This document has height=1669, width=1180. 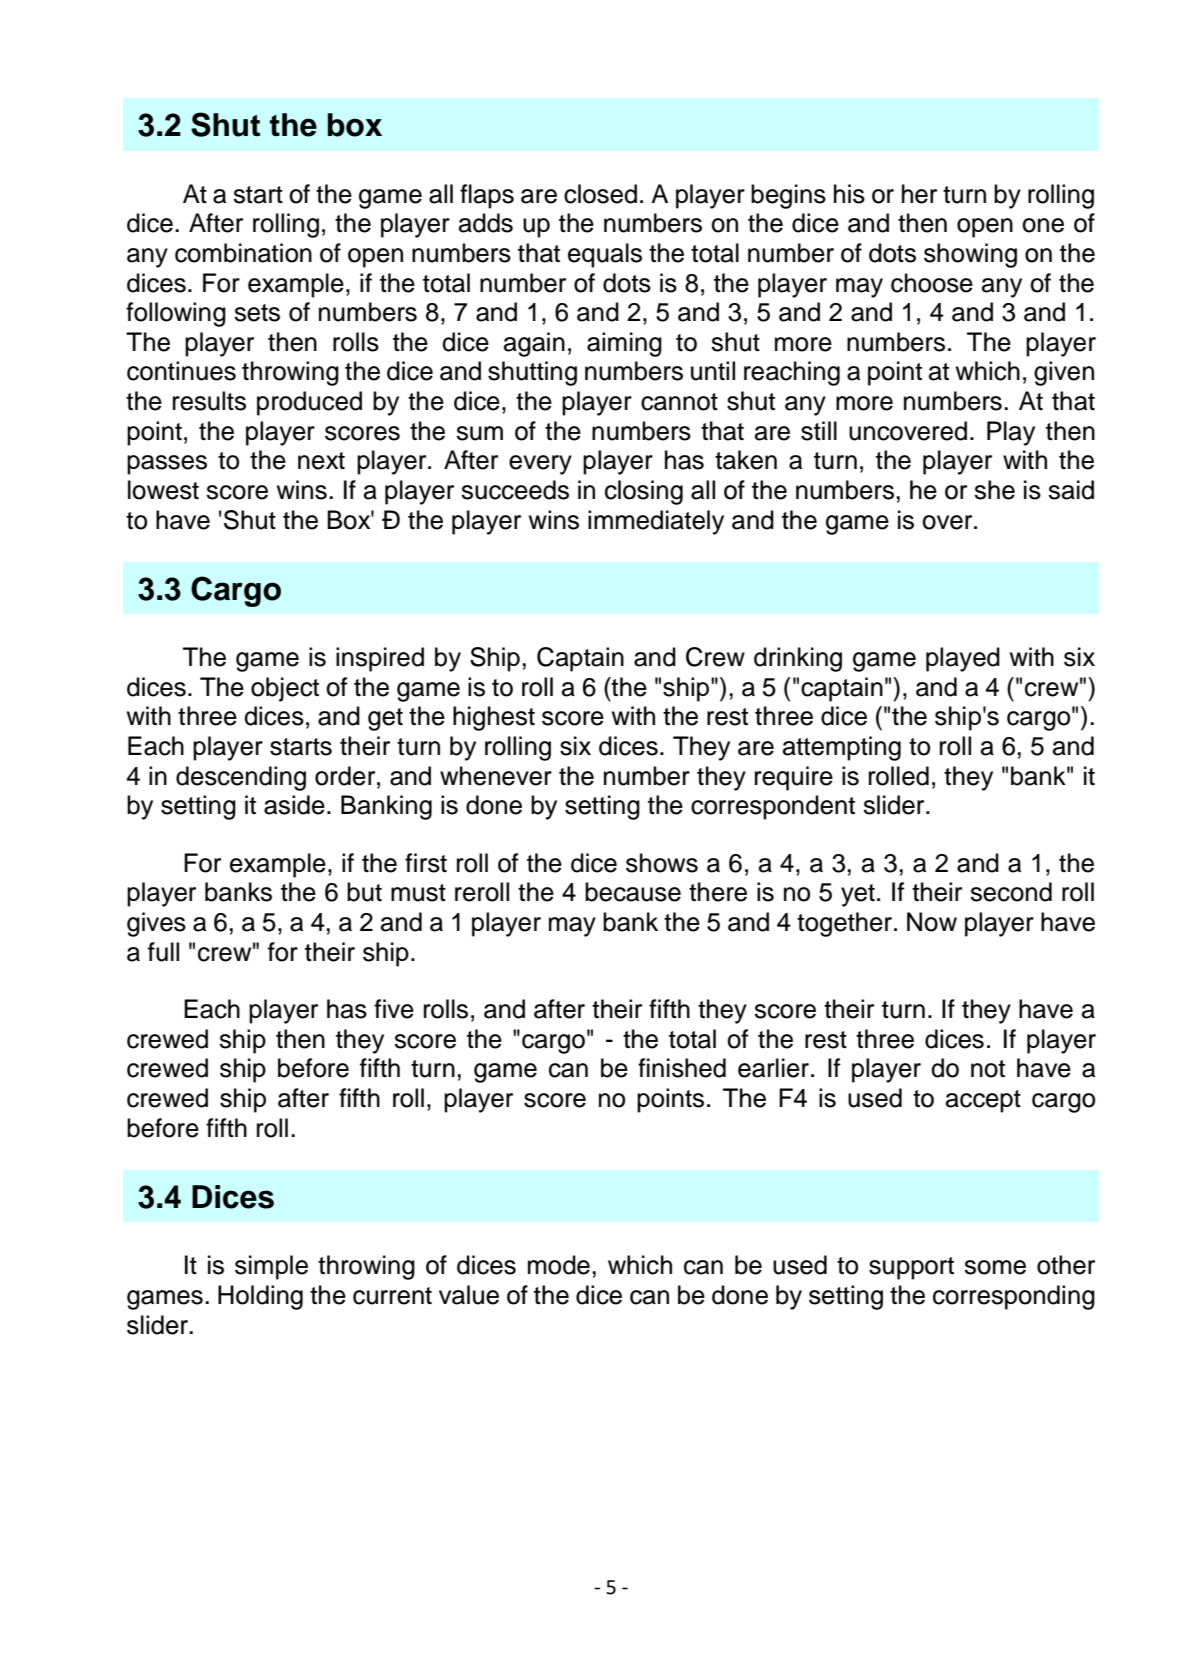 I want to click on said, so click(x=1071, y=490).
